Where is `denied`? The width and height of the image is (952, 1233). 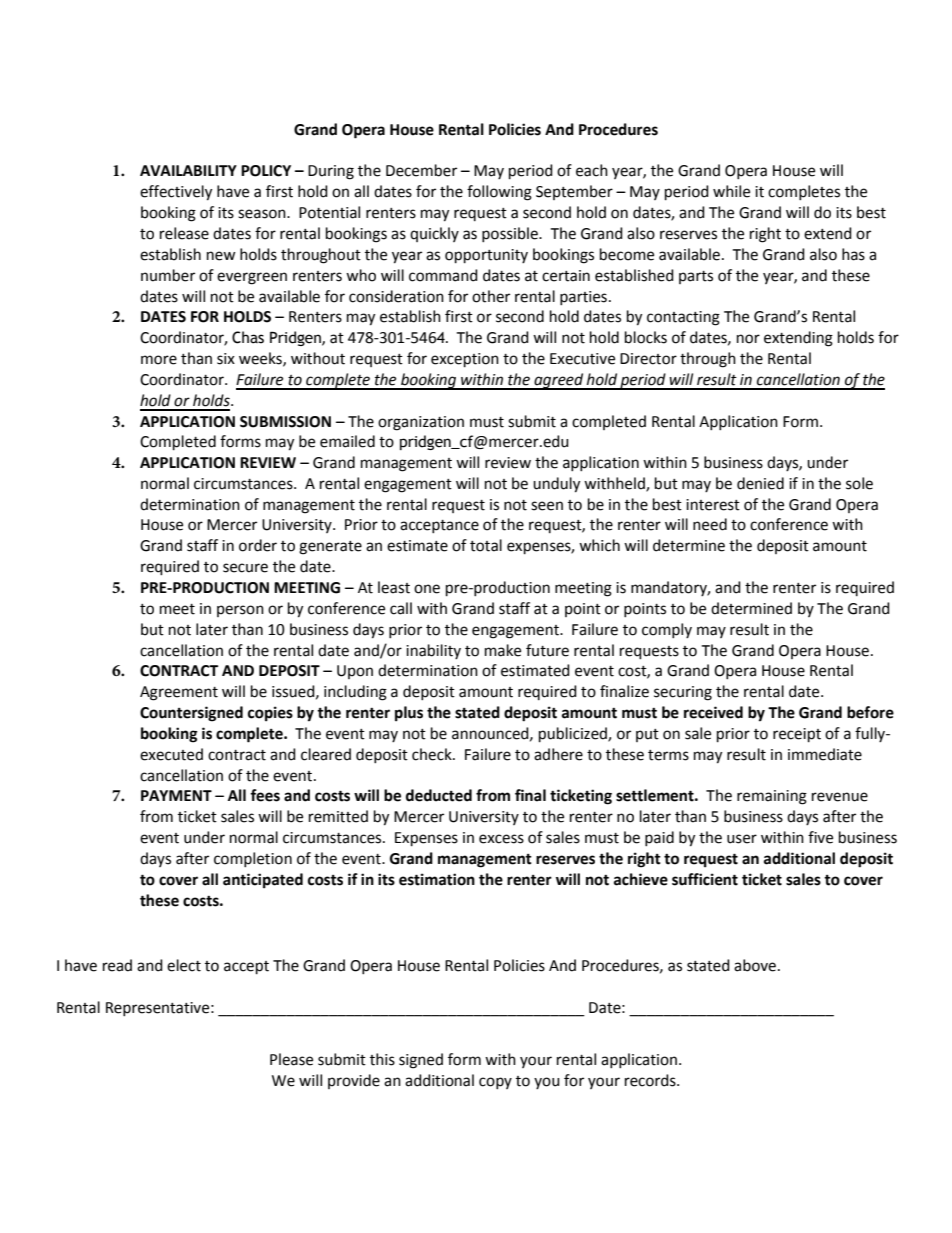
denied is located at coordinates (760, 483).
